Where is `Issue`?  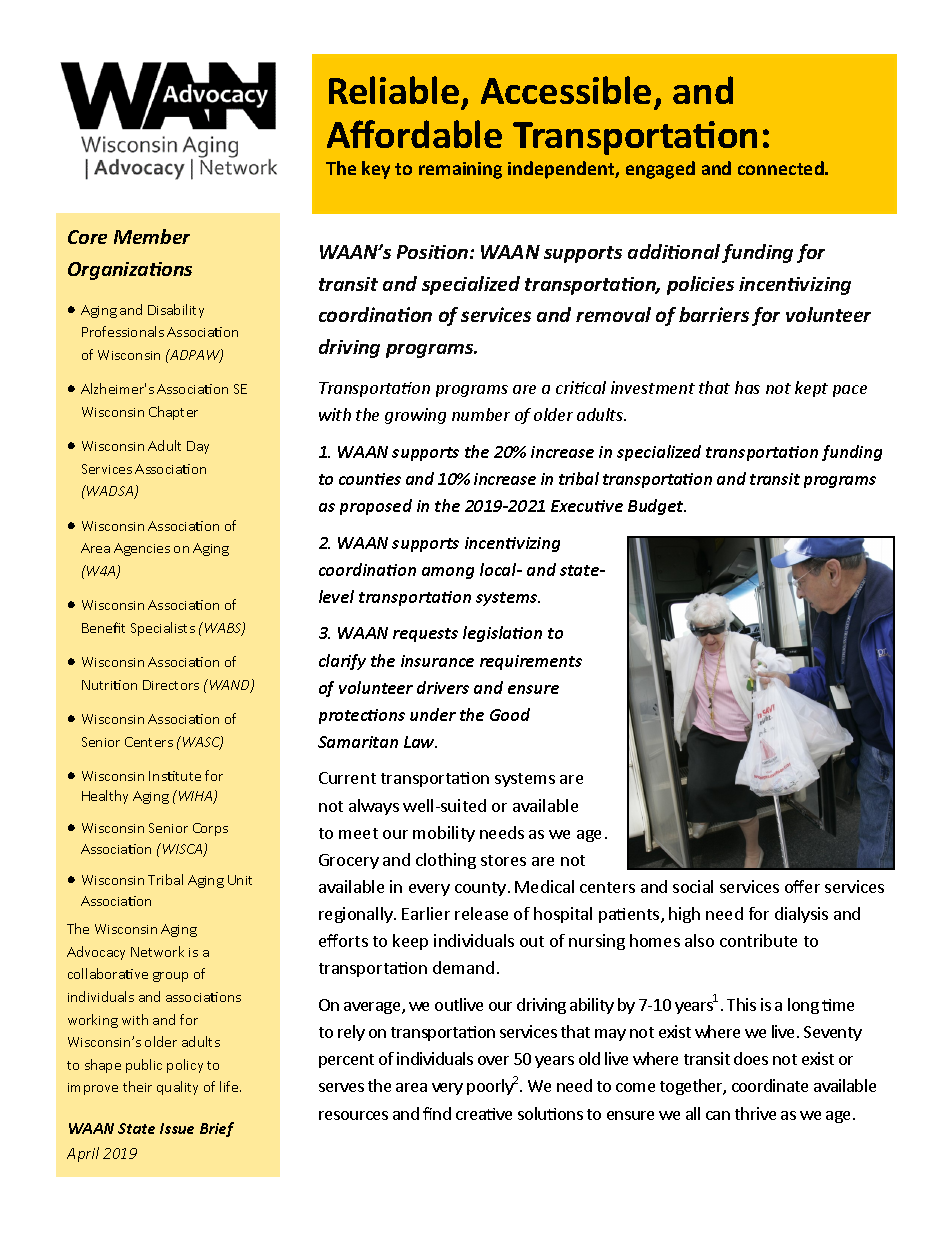 Issue is located at coordinates (177, 1128).
